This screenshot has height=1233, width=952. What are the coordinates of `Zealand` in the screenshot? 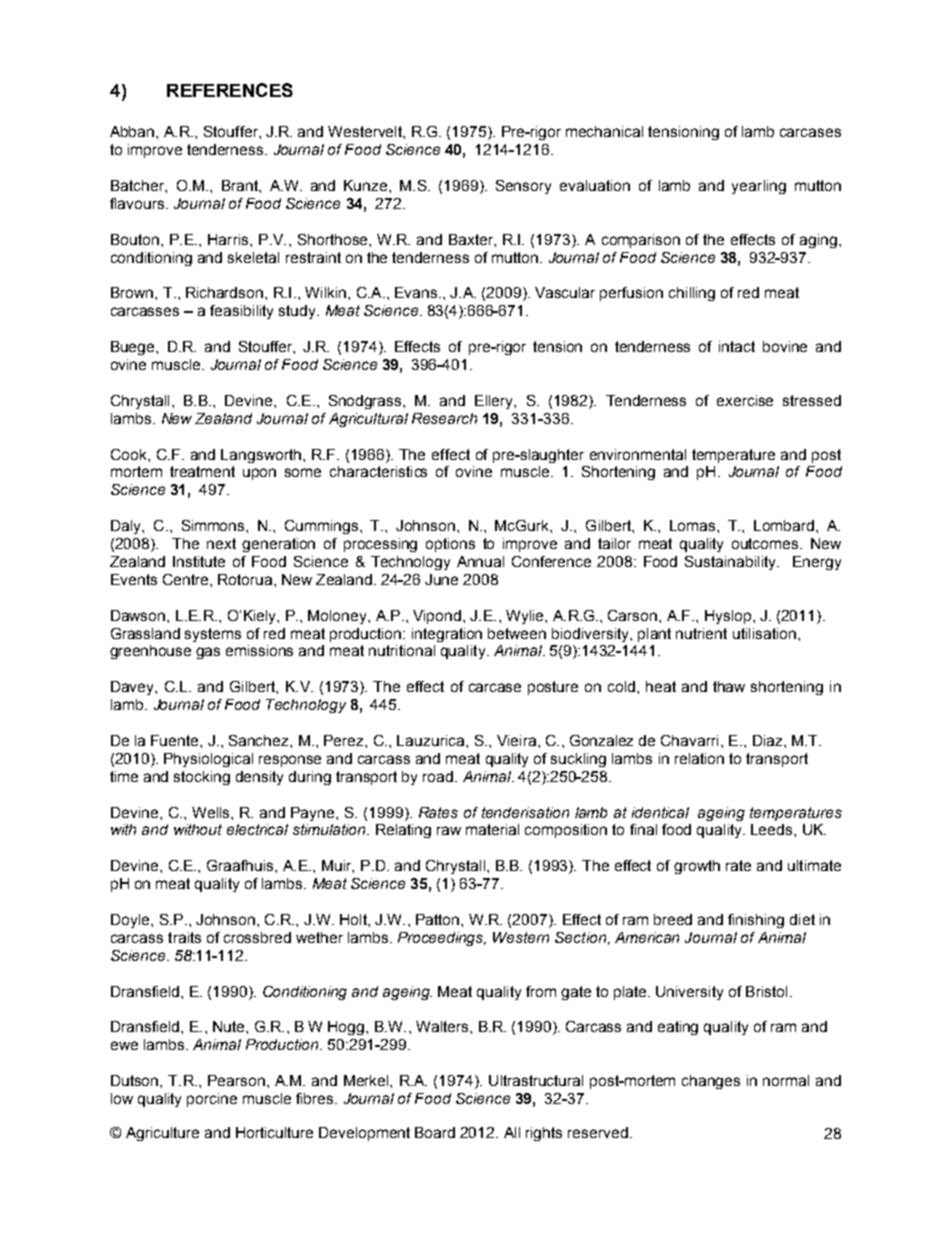 It's located at (223, 418).
